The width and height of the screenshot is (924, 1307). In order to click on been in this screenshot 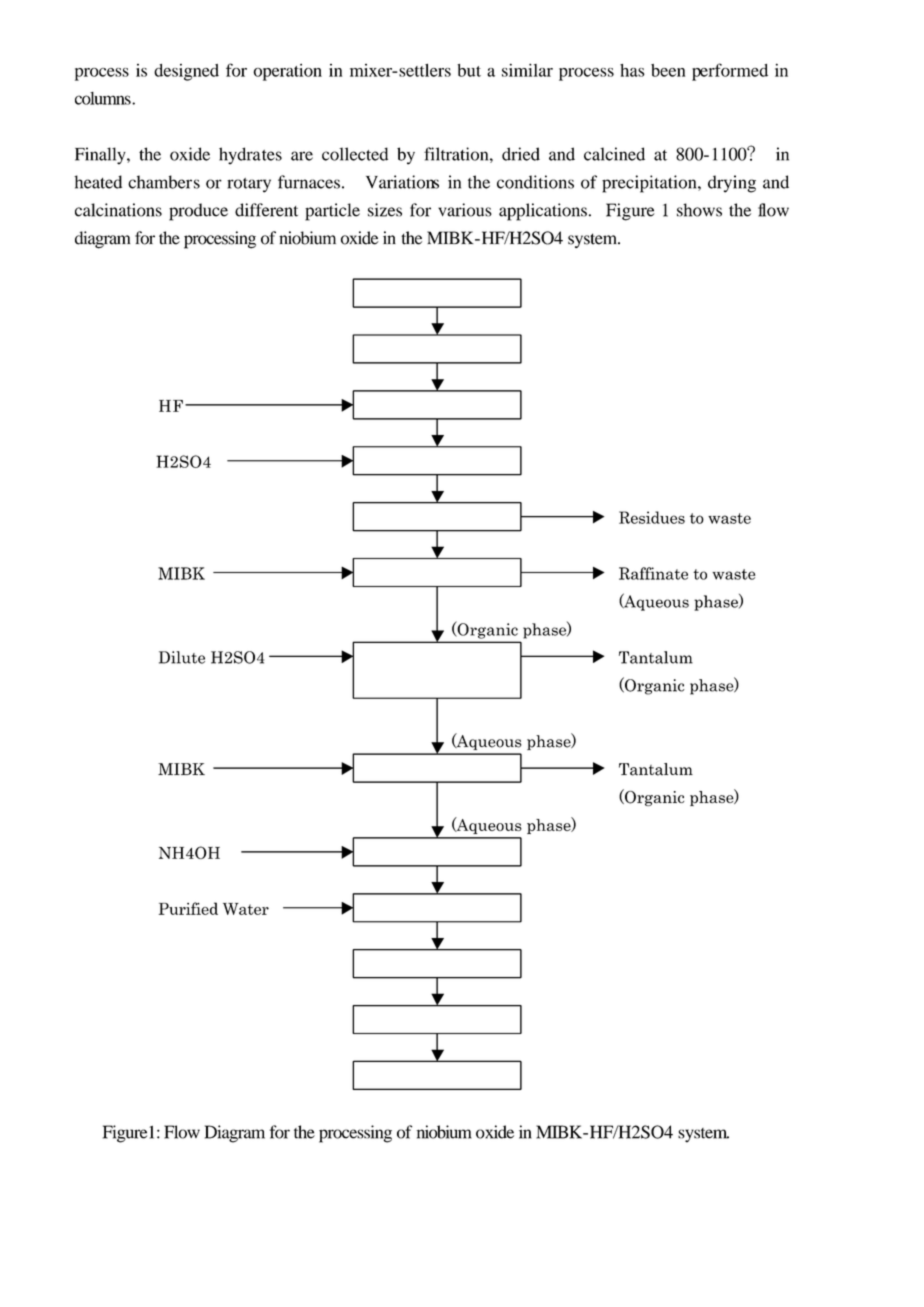, I will do `click(668, 70)`.
